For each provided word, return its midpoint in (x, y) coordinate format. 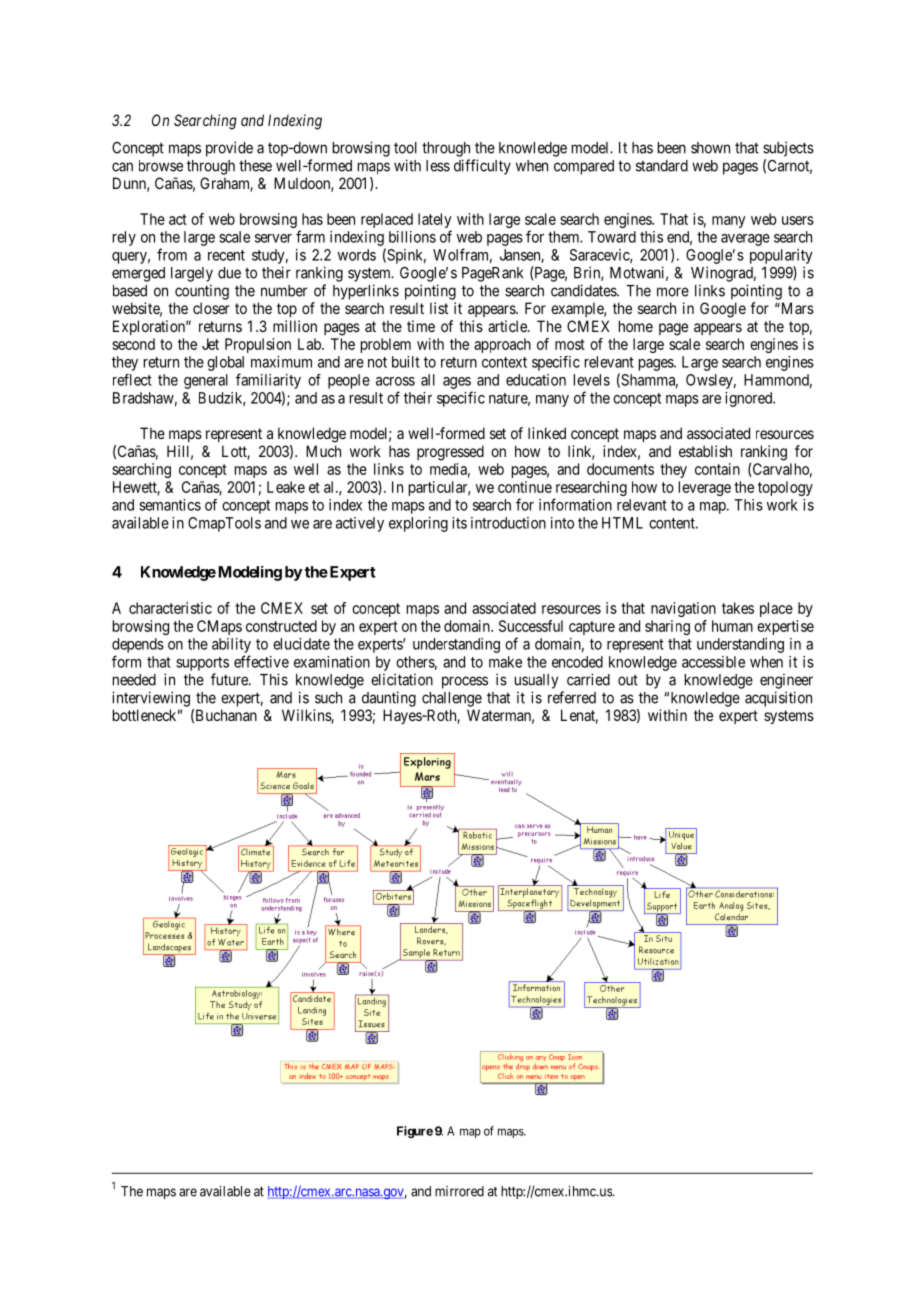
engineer (786, 681)
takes (738, 608)
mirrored (459, 1191)
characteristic (170, 608)
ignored (749, 399)
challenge (452, 699)
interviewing (151, 699)
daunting (389, 699)
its (459, 523)
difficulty (482, 167)
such (328, 698)
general (206, 381)
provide (229, 149)
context (504, 362)
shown (710, 148)
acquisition (778, 699)
